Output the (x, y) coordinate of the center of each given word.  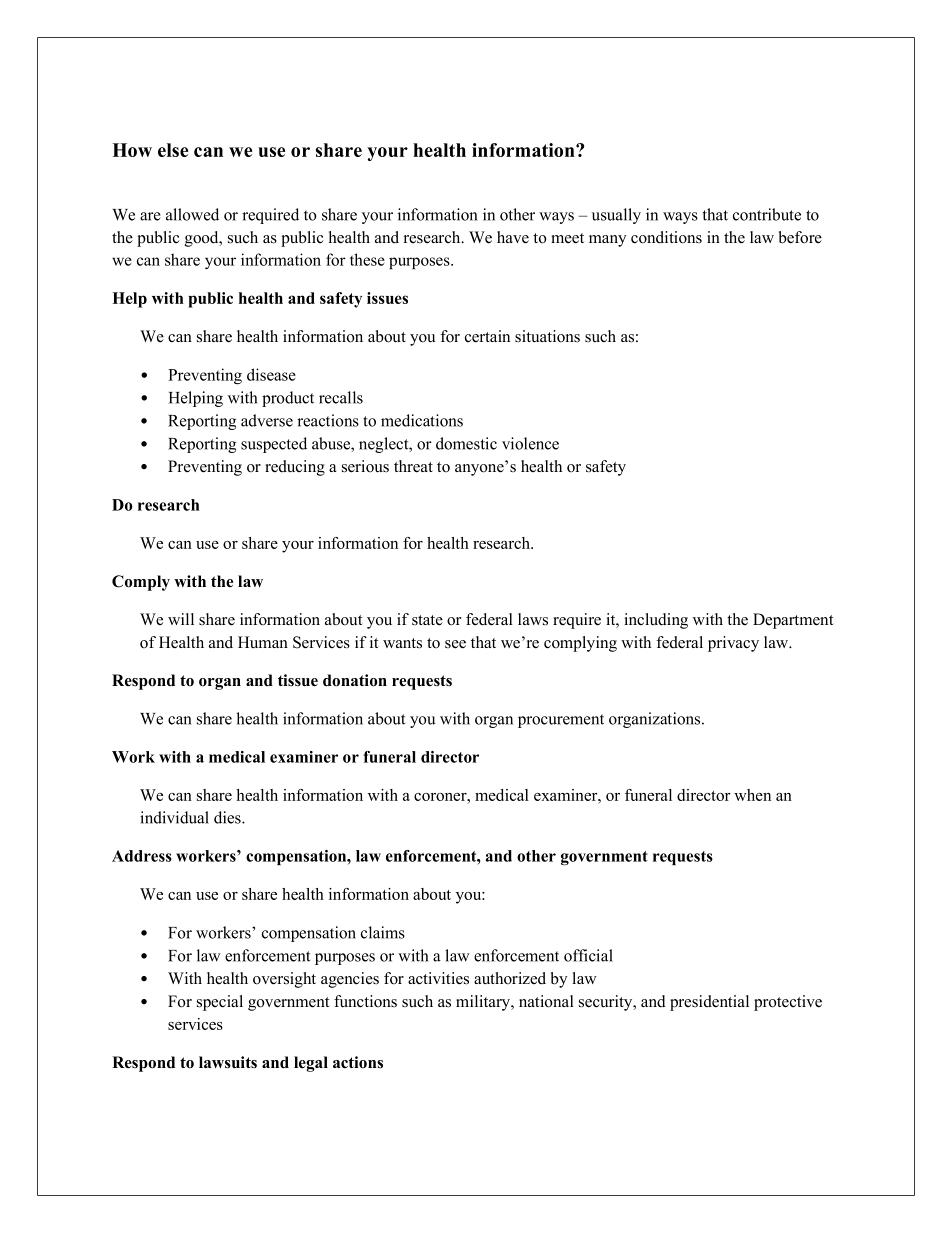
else (173, 150)
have (513, 237)
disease (271, 374)
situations (547, 336)
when (752, 795)
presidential (709, 1003)
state (427, 620)
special (220, 1003)
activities (438, 978)
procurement (561, 721)
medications (422, 420)
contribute (767, 214)
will (181, 619)
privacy (733, 644)
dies (228, 817)
